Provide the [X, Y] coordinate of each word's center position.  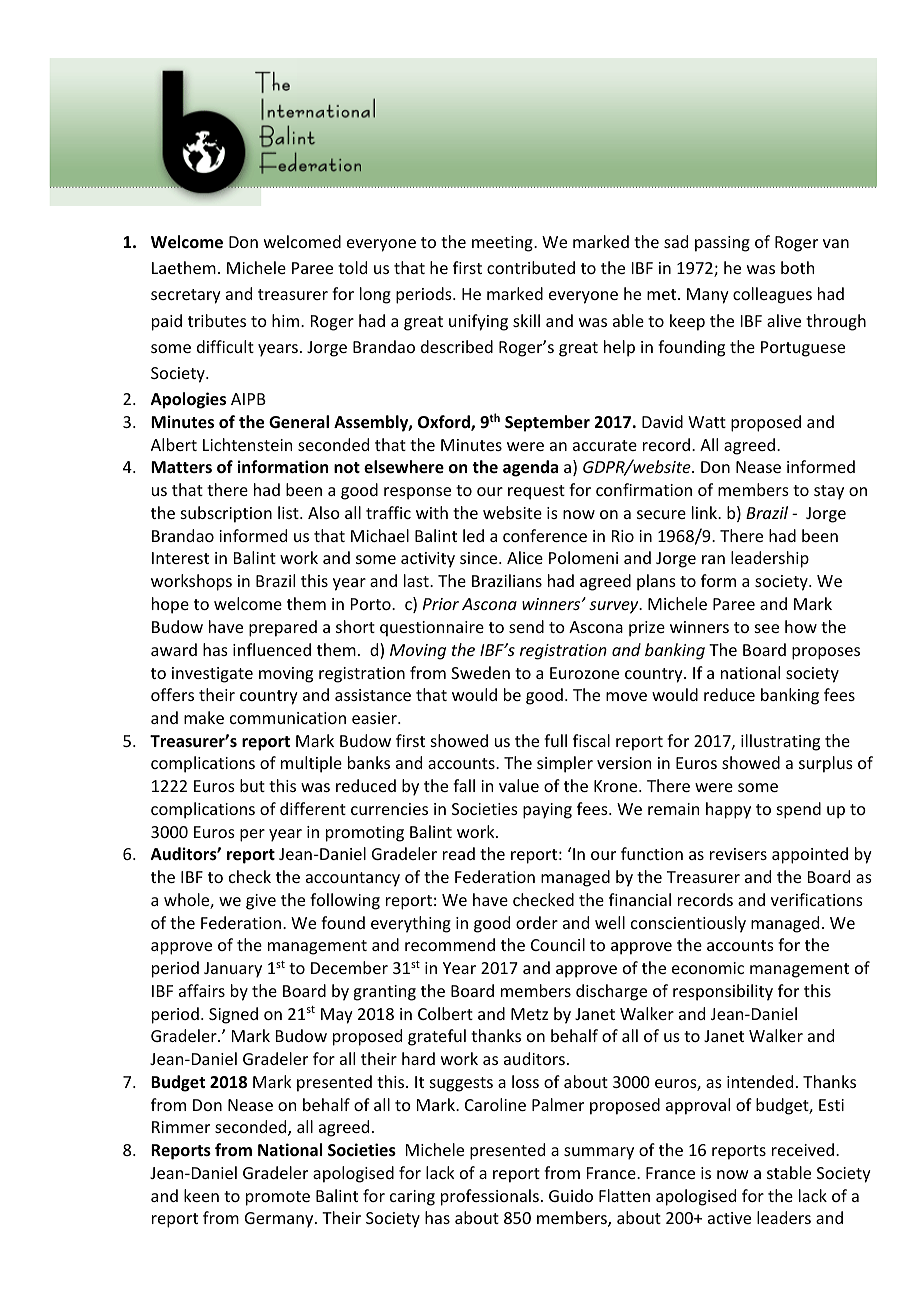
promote [278, 1198]
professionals [490, 1197]
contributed [531, 267]
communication [288, 718]
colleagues [772, 295]
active [729, 1218]
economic [708, 968]
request [536, 492]
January [233, 970]
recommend [450, 944]
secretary [186, 296]
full [555, 740]
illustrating [780, 742]
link [705, 512]
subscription [226, 514]
